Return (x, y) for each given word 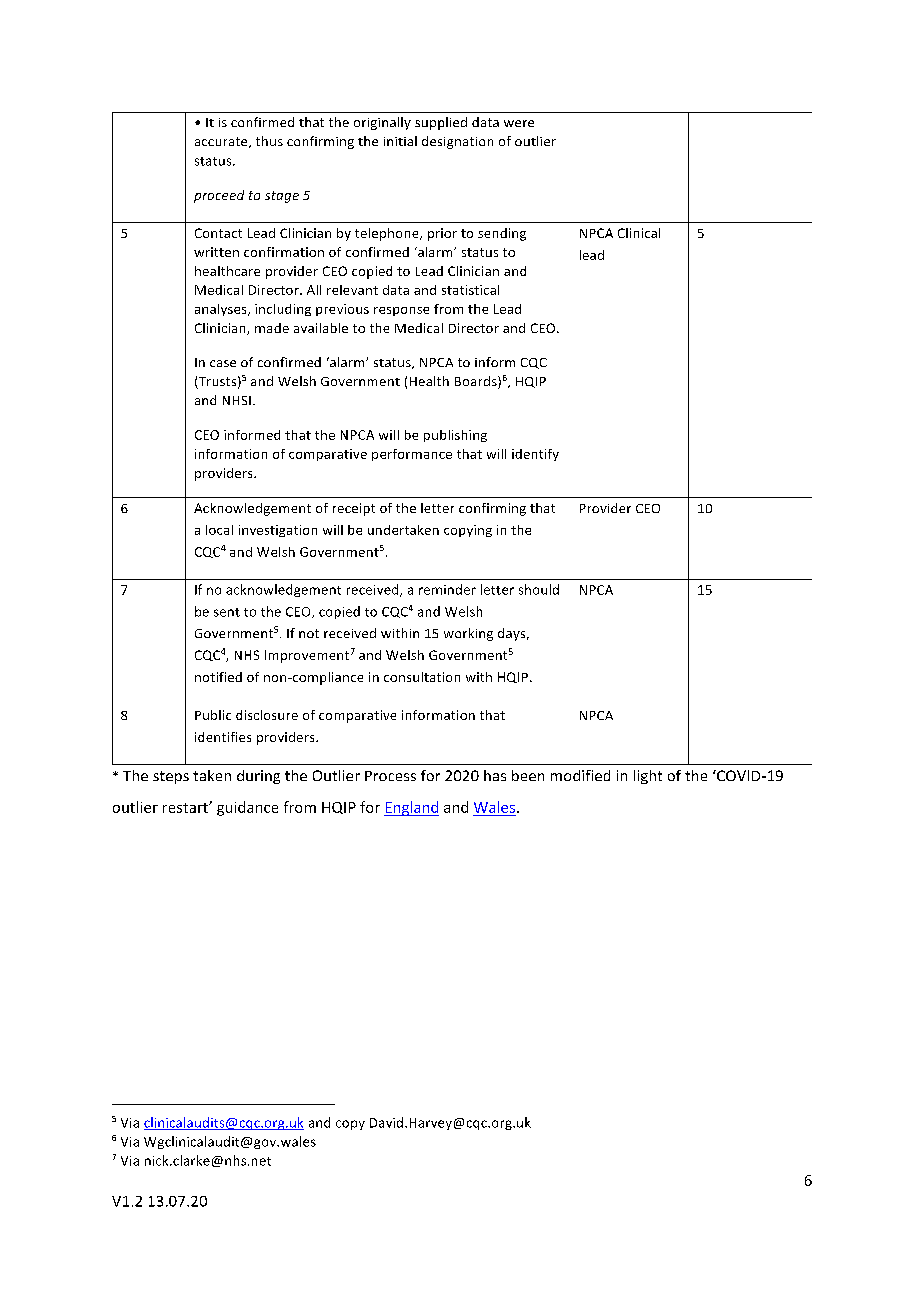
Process (390, 776)
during (258, 777)
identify (535, 455)
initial (400, 141)
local (219, 530)
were (519, 123)
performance (412, 455)
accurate (222, 142)
